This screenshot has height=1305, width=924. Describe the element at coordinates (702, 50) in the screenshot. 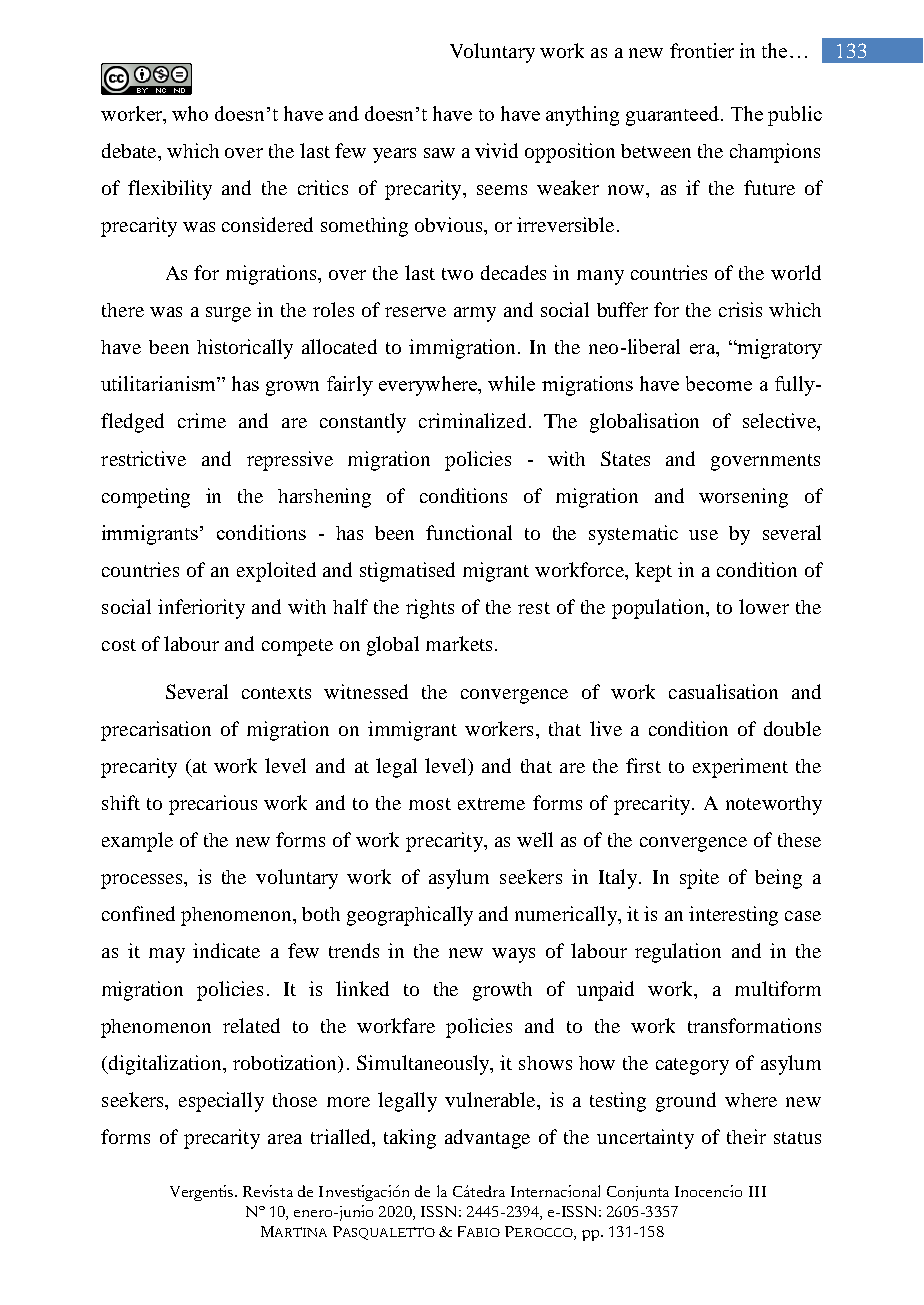

I see `frontier` at that location.
